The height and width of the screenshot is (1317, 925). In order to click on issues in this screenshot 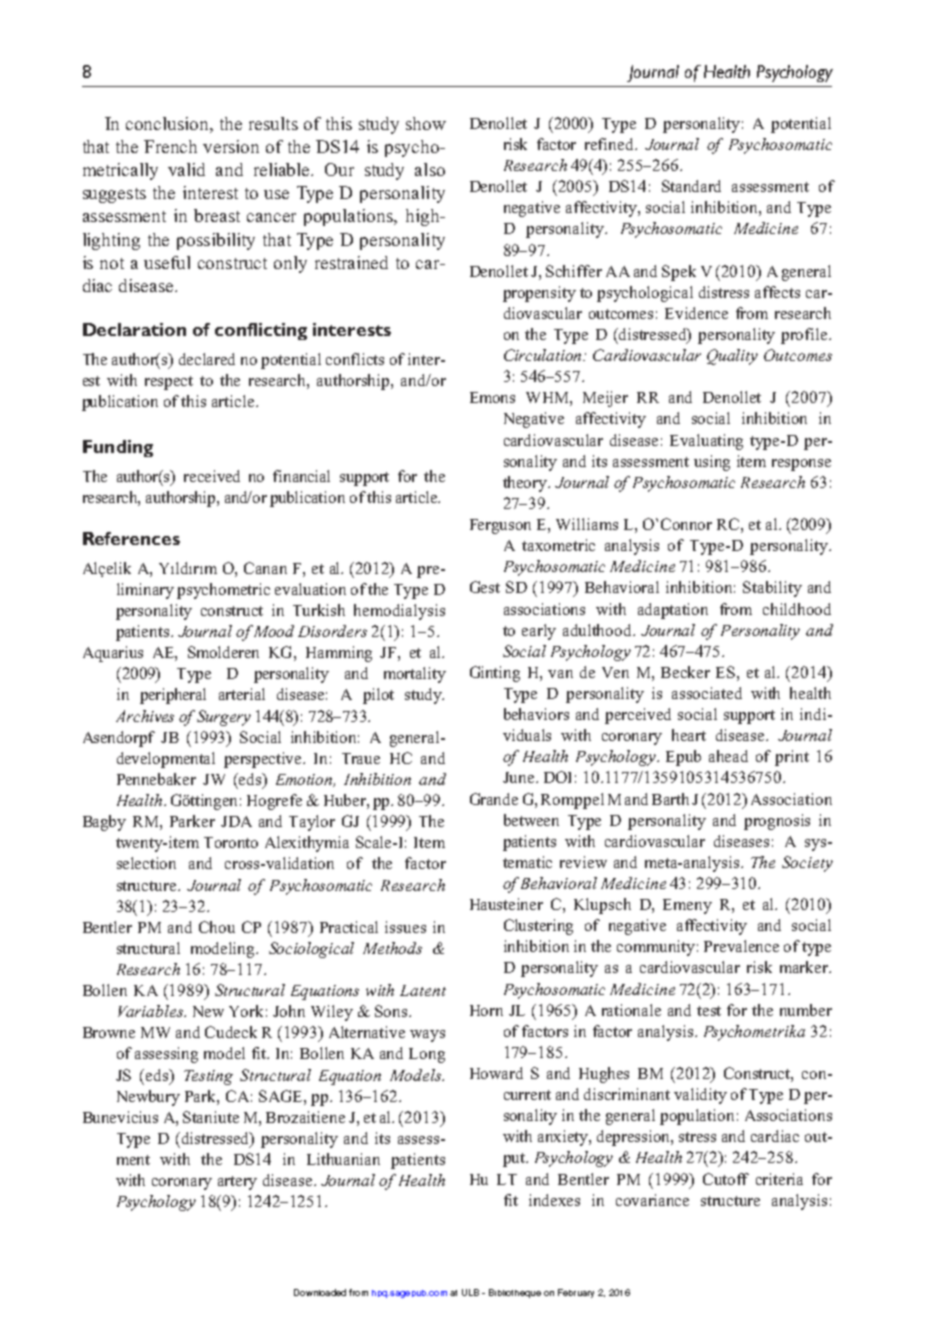, I will do `click(405, 927)`.
